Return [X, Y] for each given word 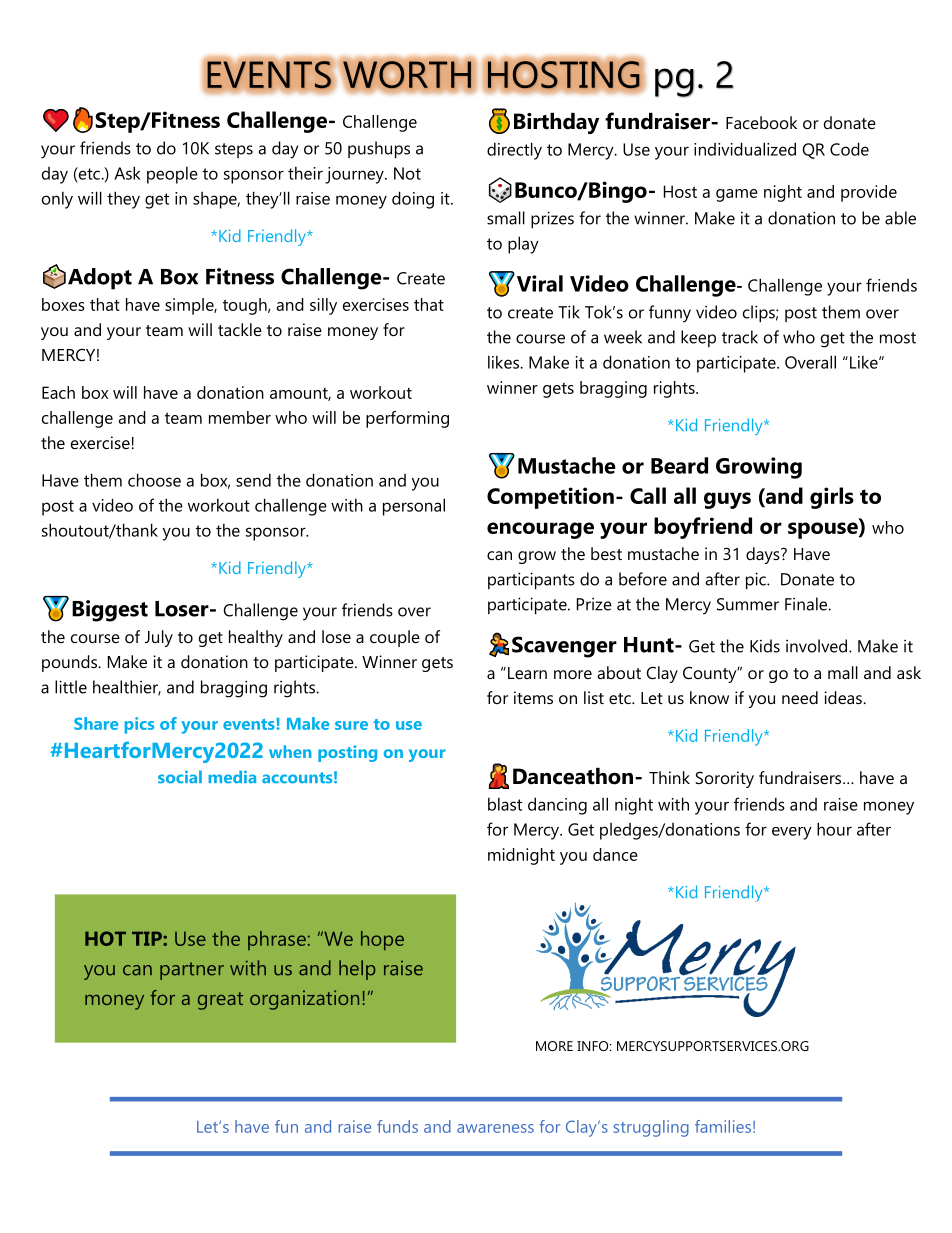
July [159, 638]
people [172, 175]
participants [531, 581]
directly [514, 151]
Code [849, 149]
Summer [748, 604]
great [220, 1001]
